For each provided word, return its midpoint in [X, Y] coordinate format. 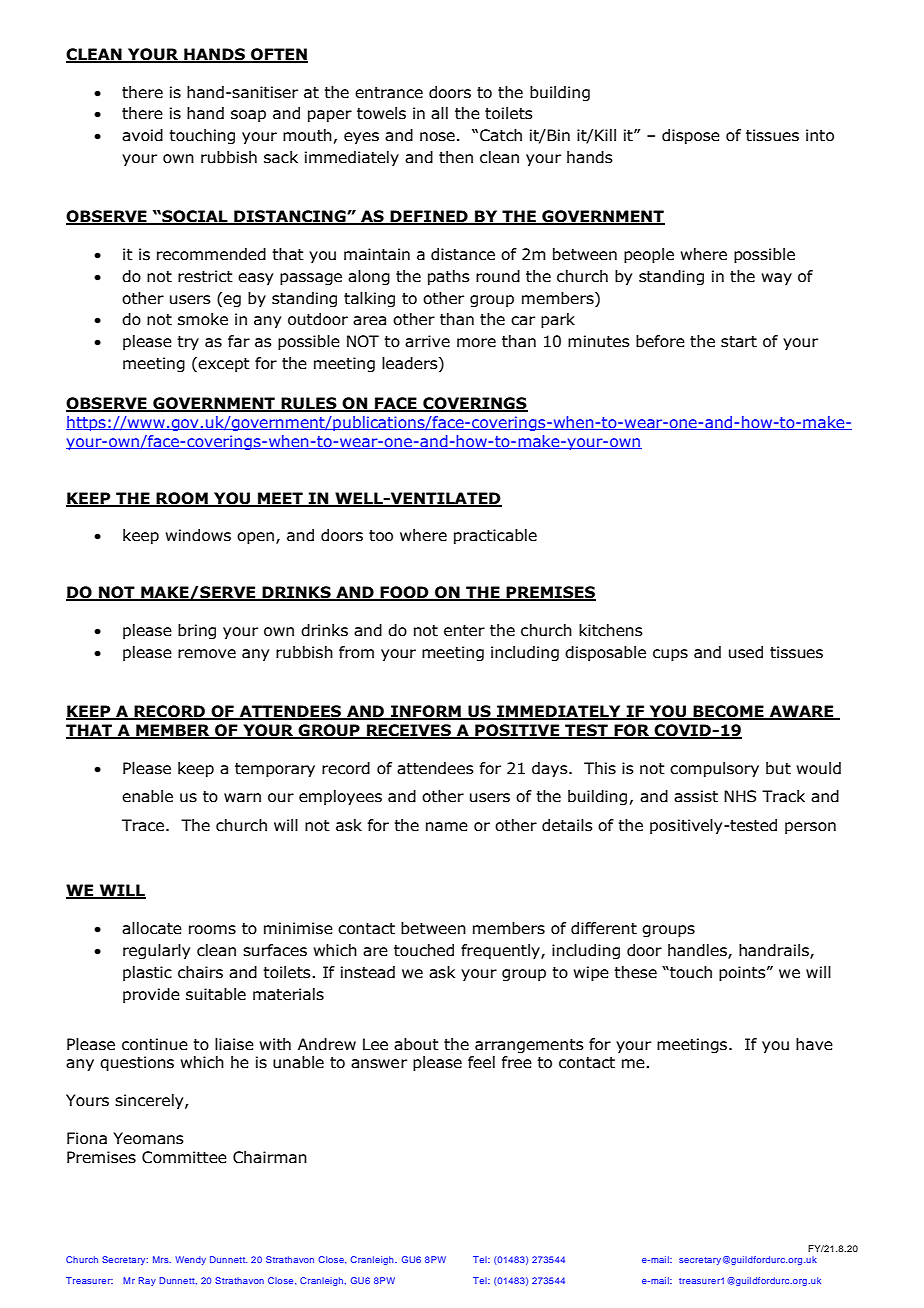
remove [207, 654]
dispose [691, 136]
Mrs [162, 1259]
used [746, 652]
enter [464, 631]
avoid [142, 135]
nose [437, 137]
